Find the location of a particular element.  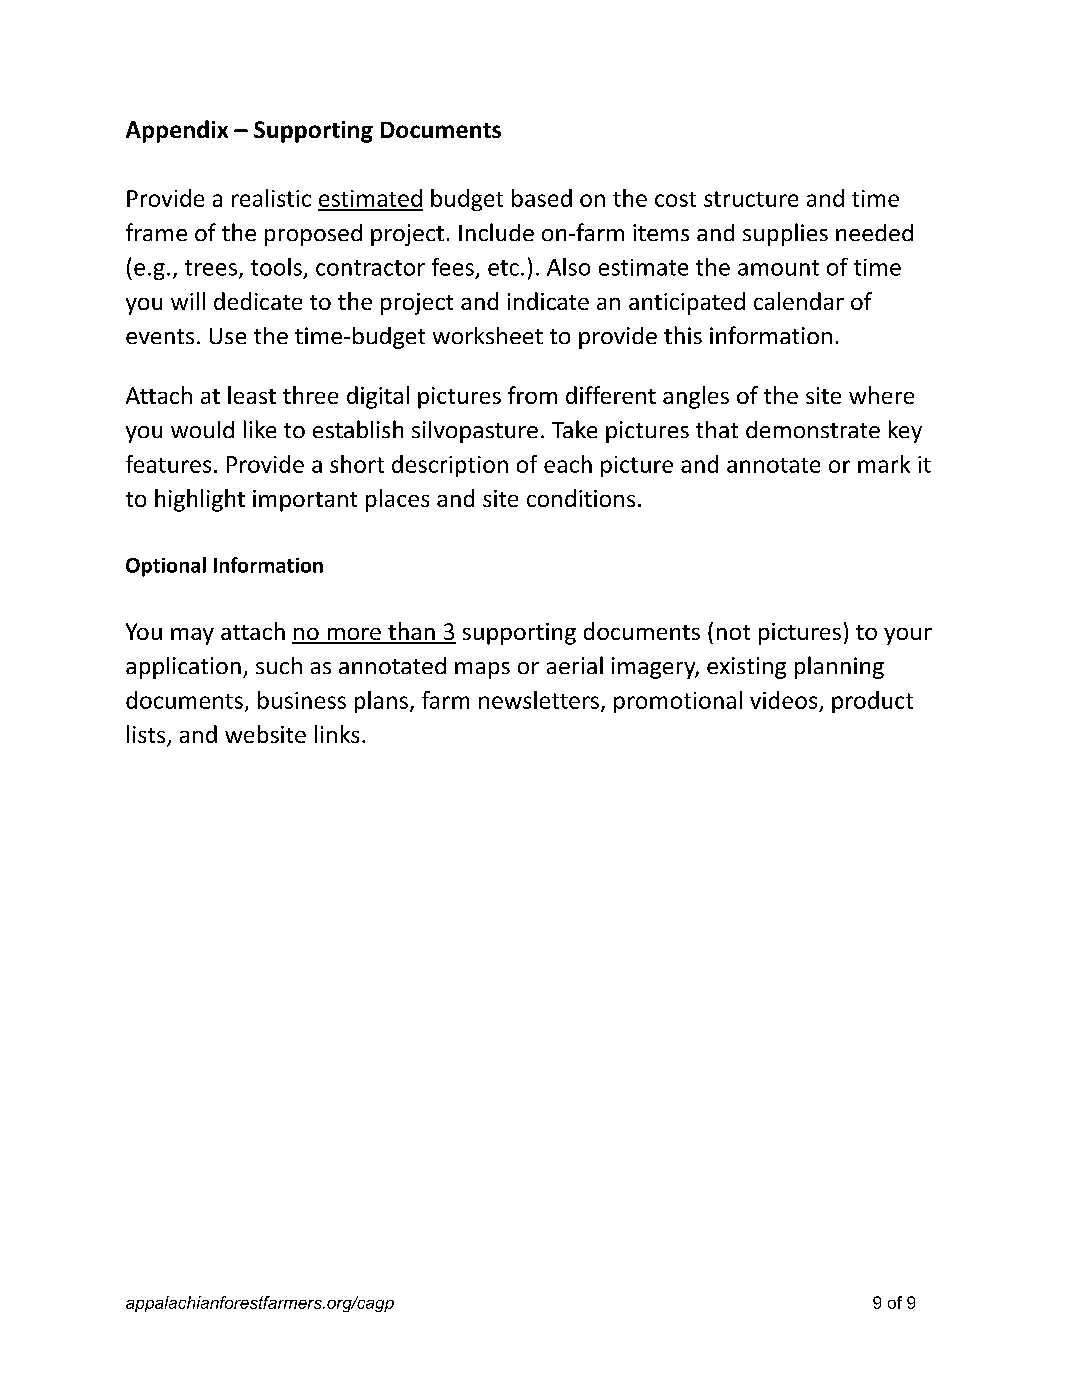

business is located at coordinates (302, 700).
